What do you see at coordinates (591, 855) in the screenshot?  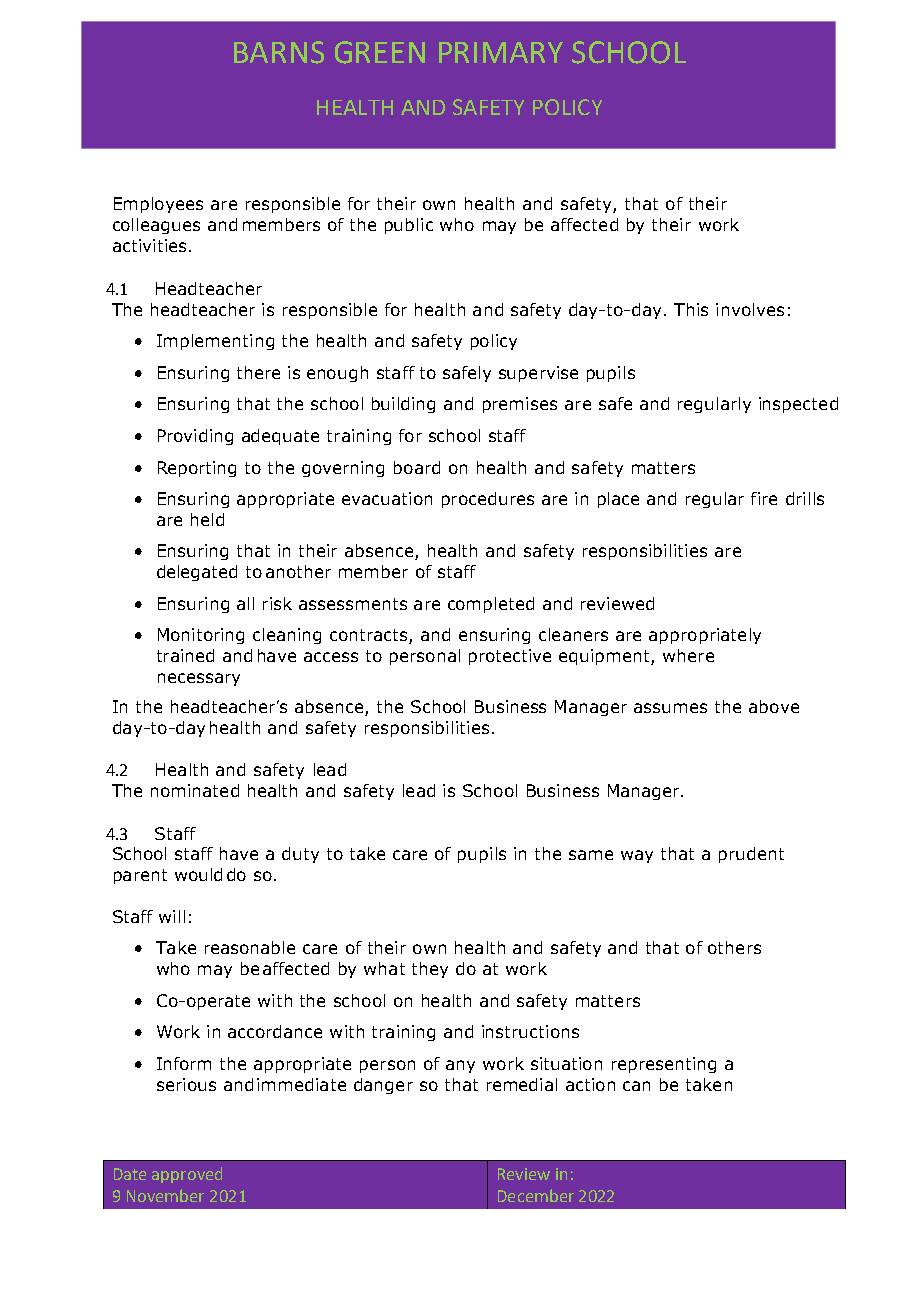 I see `same` at bounding box center [591, 855].
